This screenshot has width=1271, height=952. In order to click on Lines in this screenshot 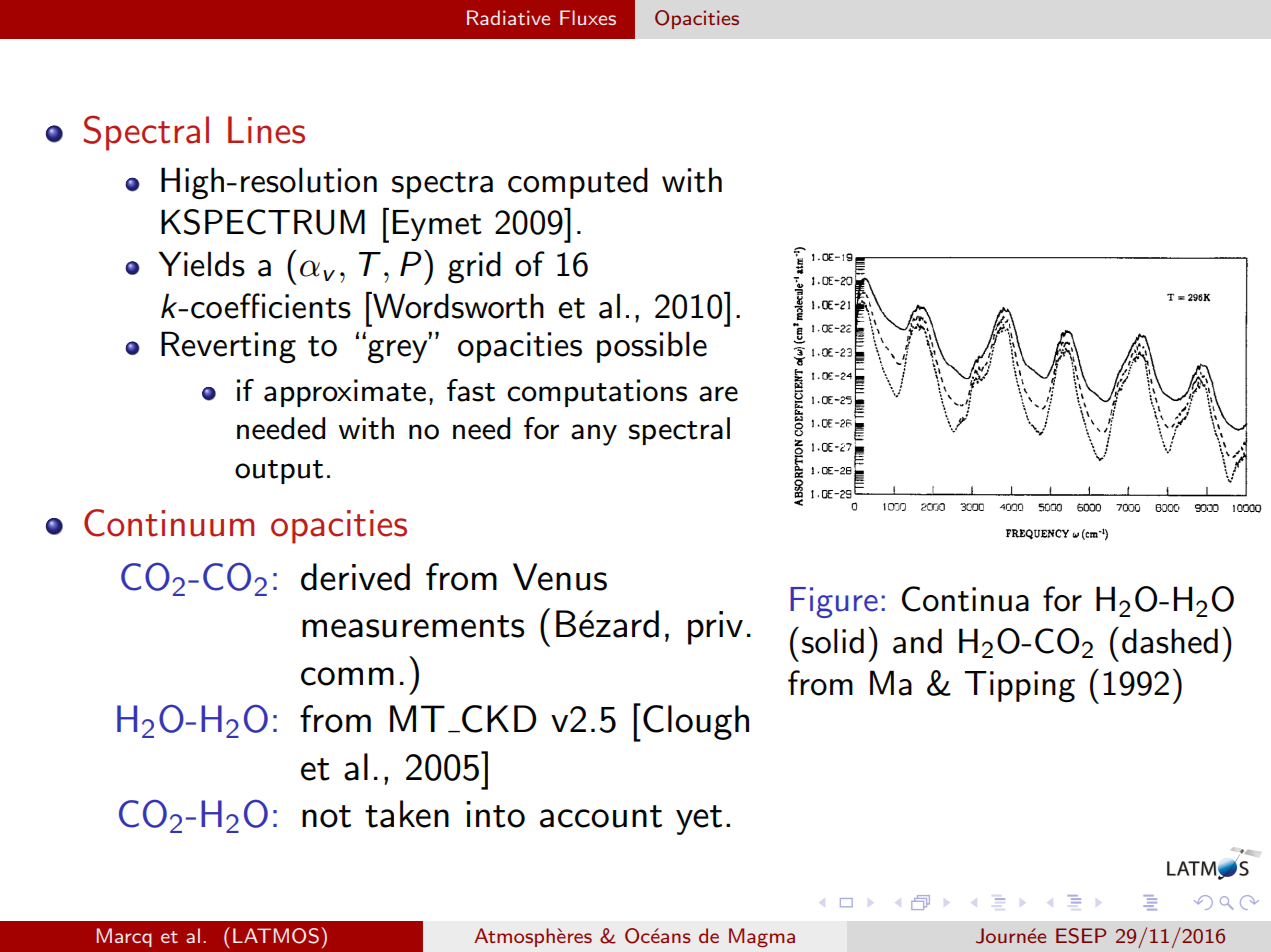, I will do `click(266, 130)`.
